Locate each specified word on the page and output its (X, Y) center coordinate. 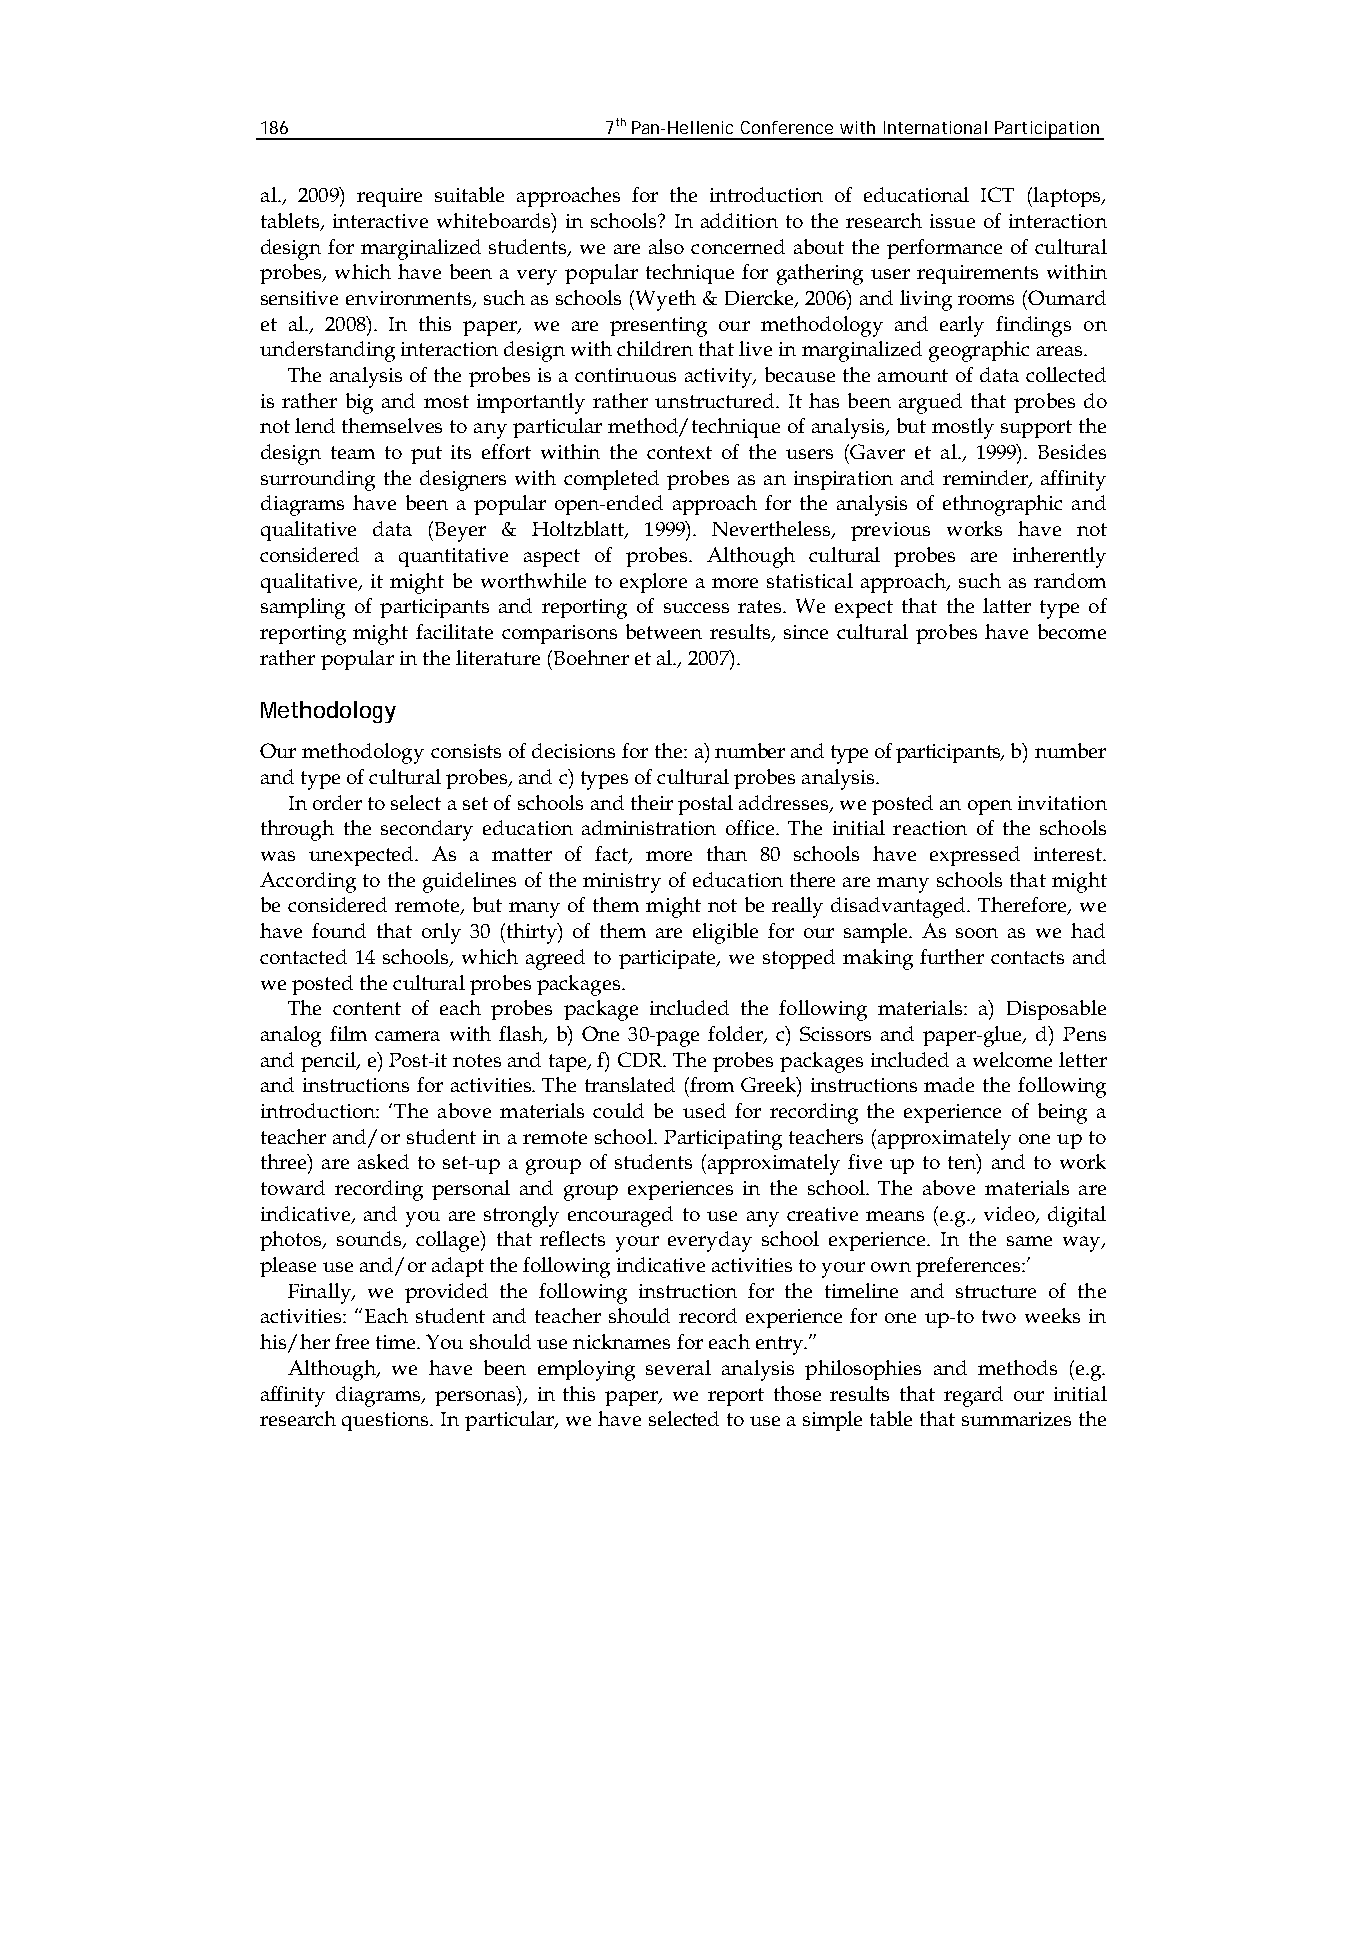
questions (387, 1421)
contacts (1027, 957)
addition (739, 220)
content (367, 1008)
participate (669, 959)
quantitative (453, 557)
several (678, 1367)
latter (1007, 605)
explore (653, 583)
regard (973, 1396)
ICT (997, 194)
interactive (380, 221)
